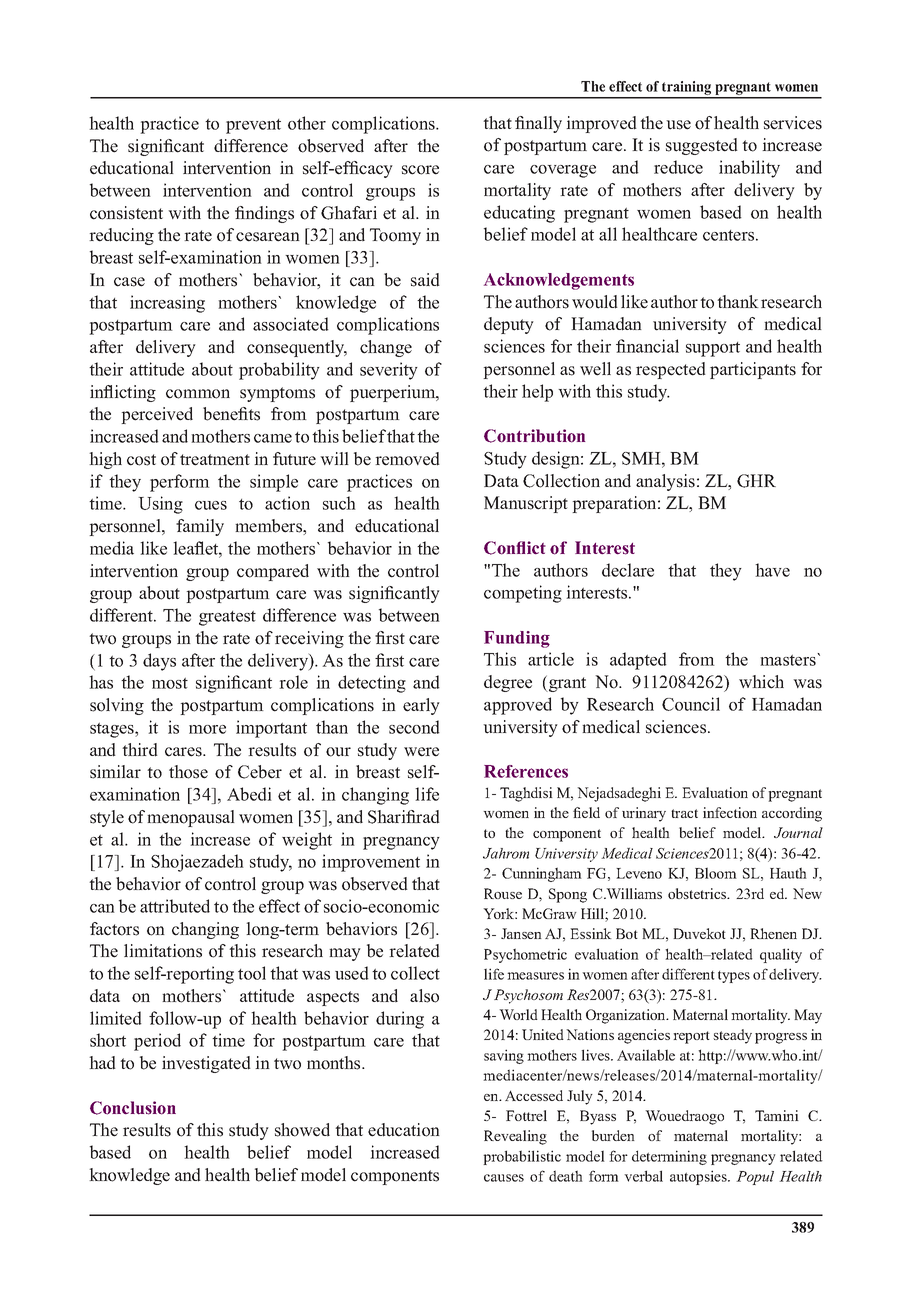 Image resolution: width=924 pixels, height=1308 pixels. I want to click on score, so click(420, 170).
